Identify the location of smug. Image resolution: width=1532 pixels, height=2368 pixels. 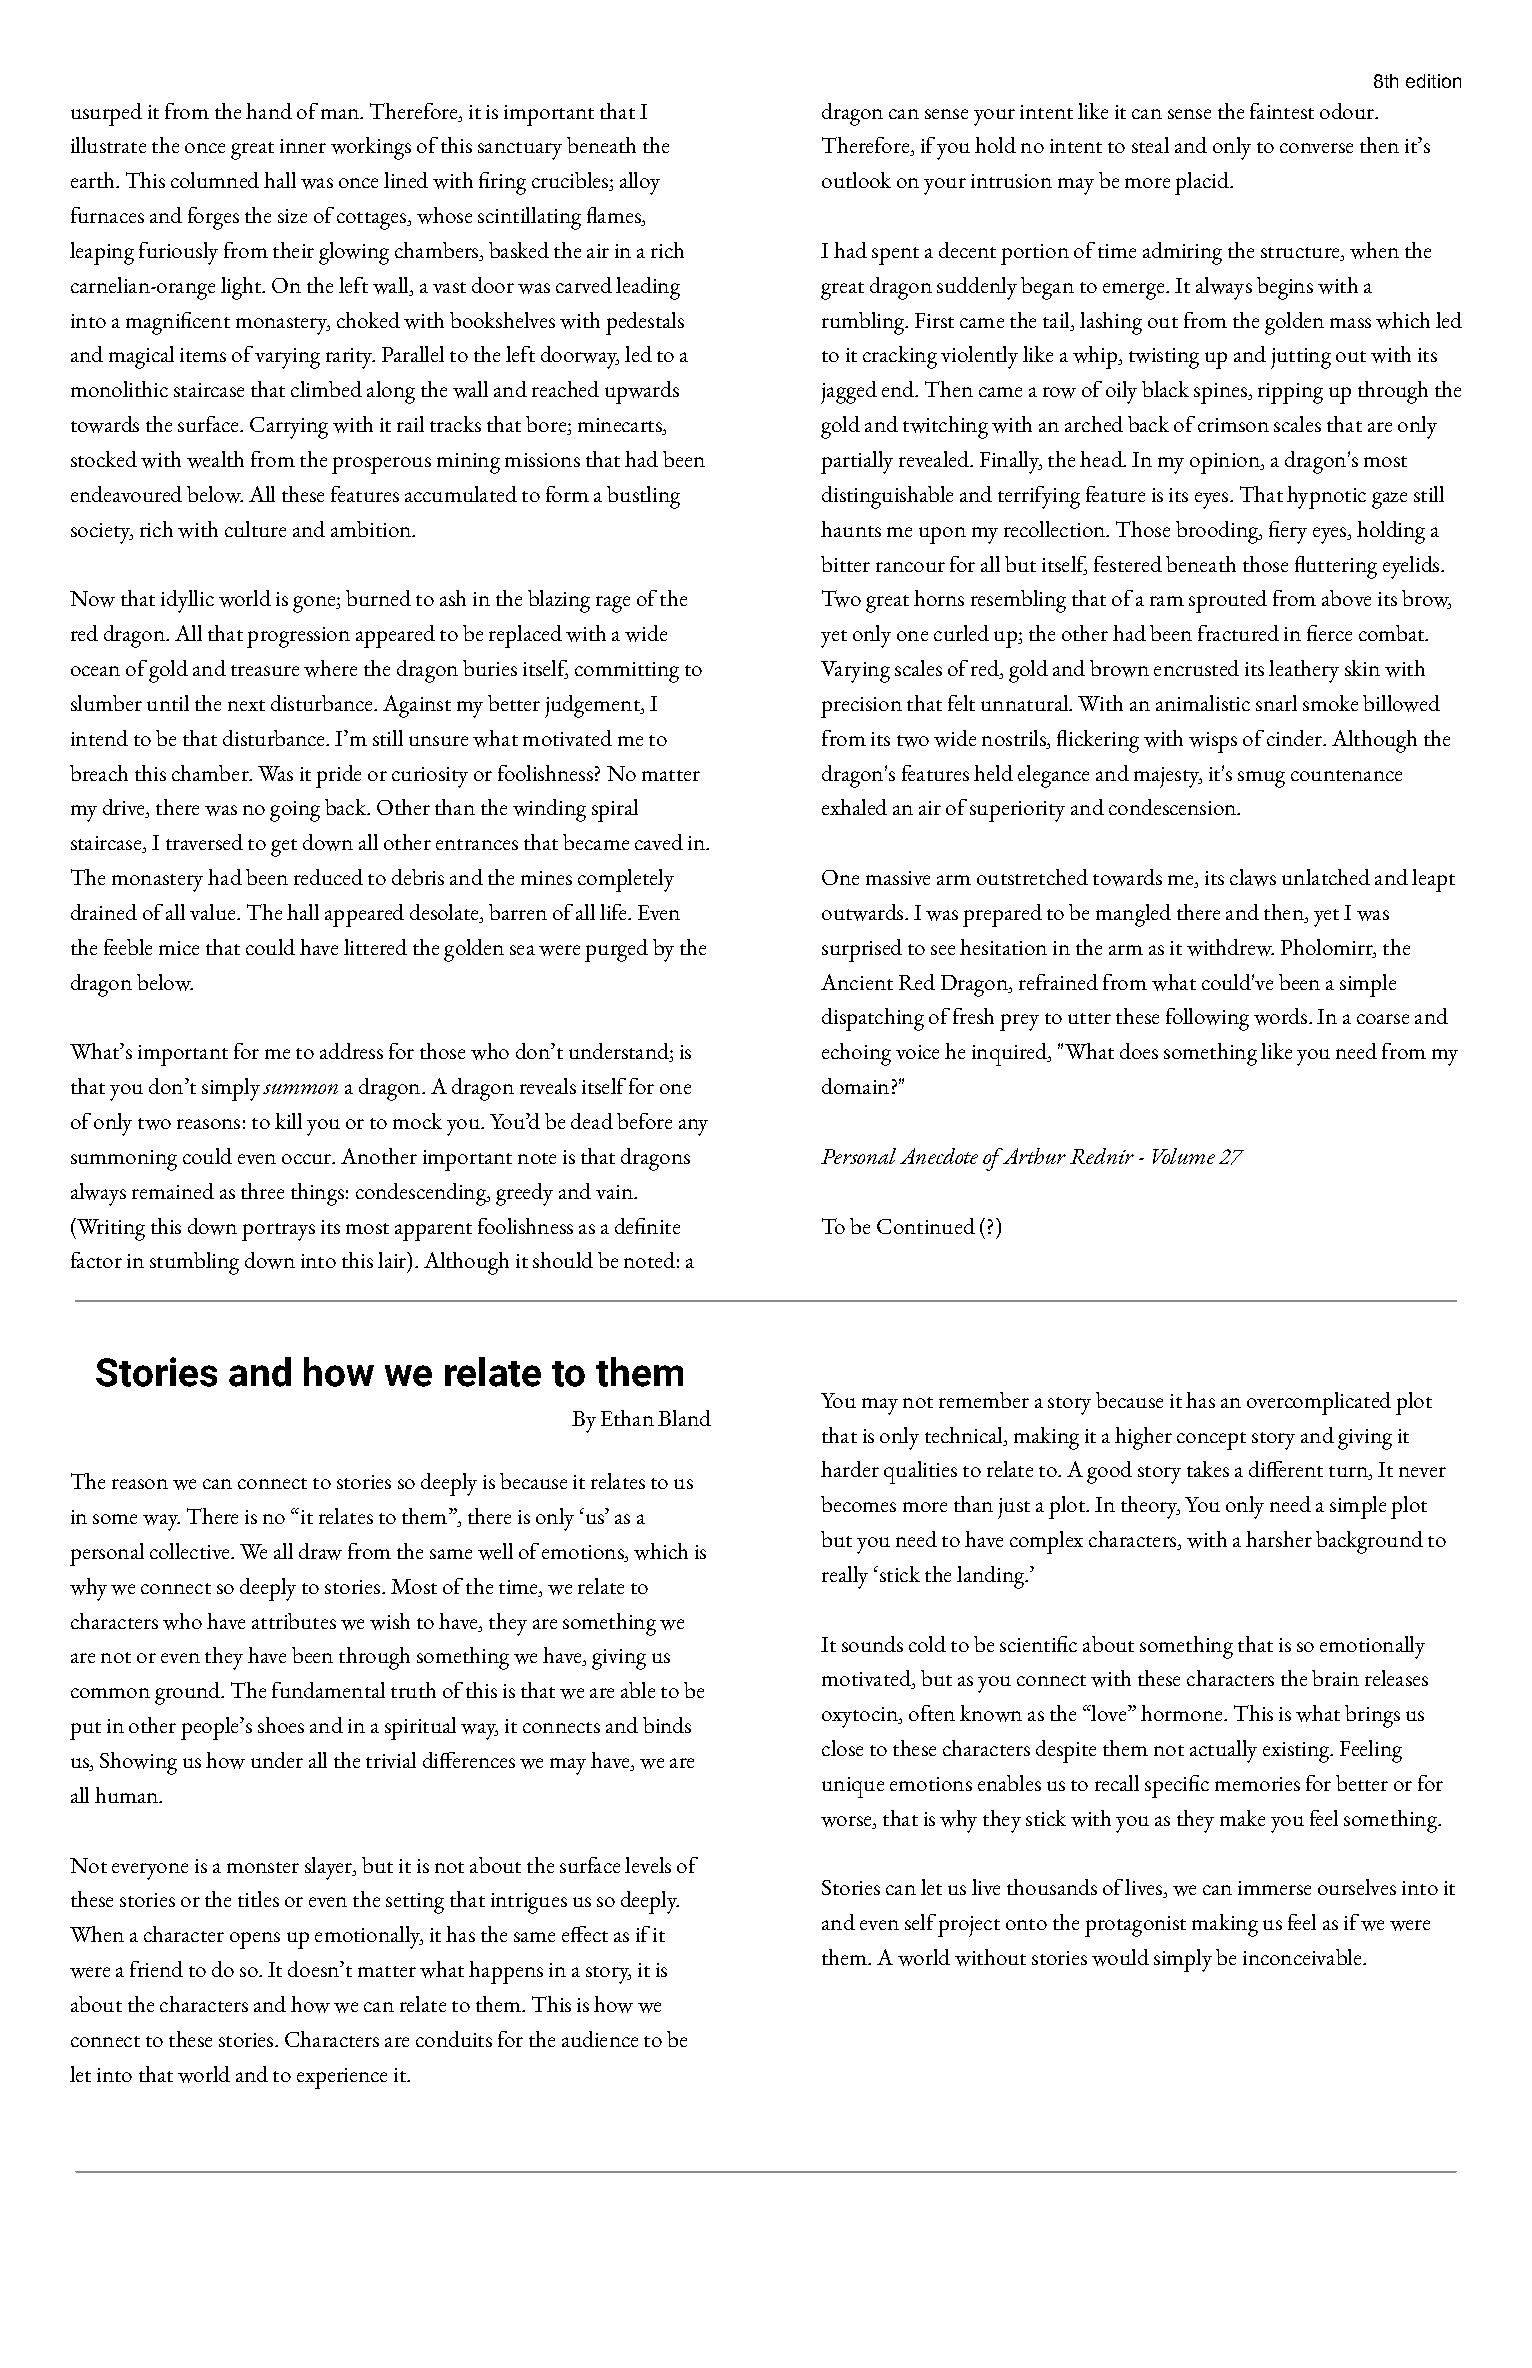
(1261, 779).
